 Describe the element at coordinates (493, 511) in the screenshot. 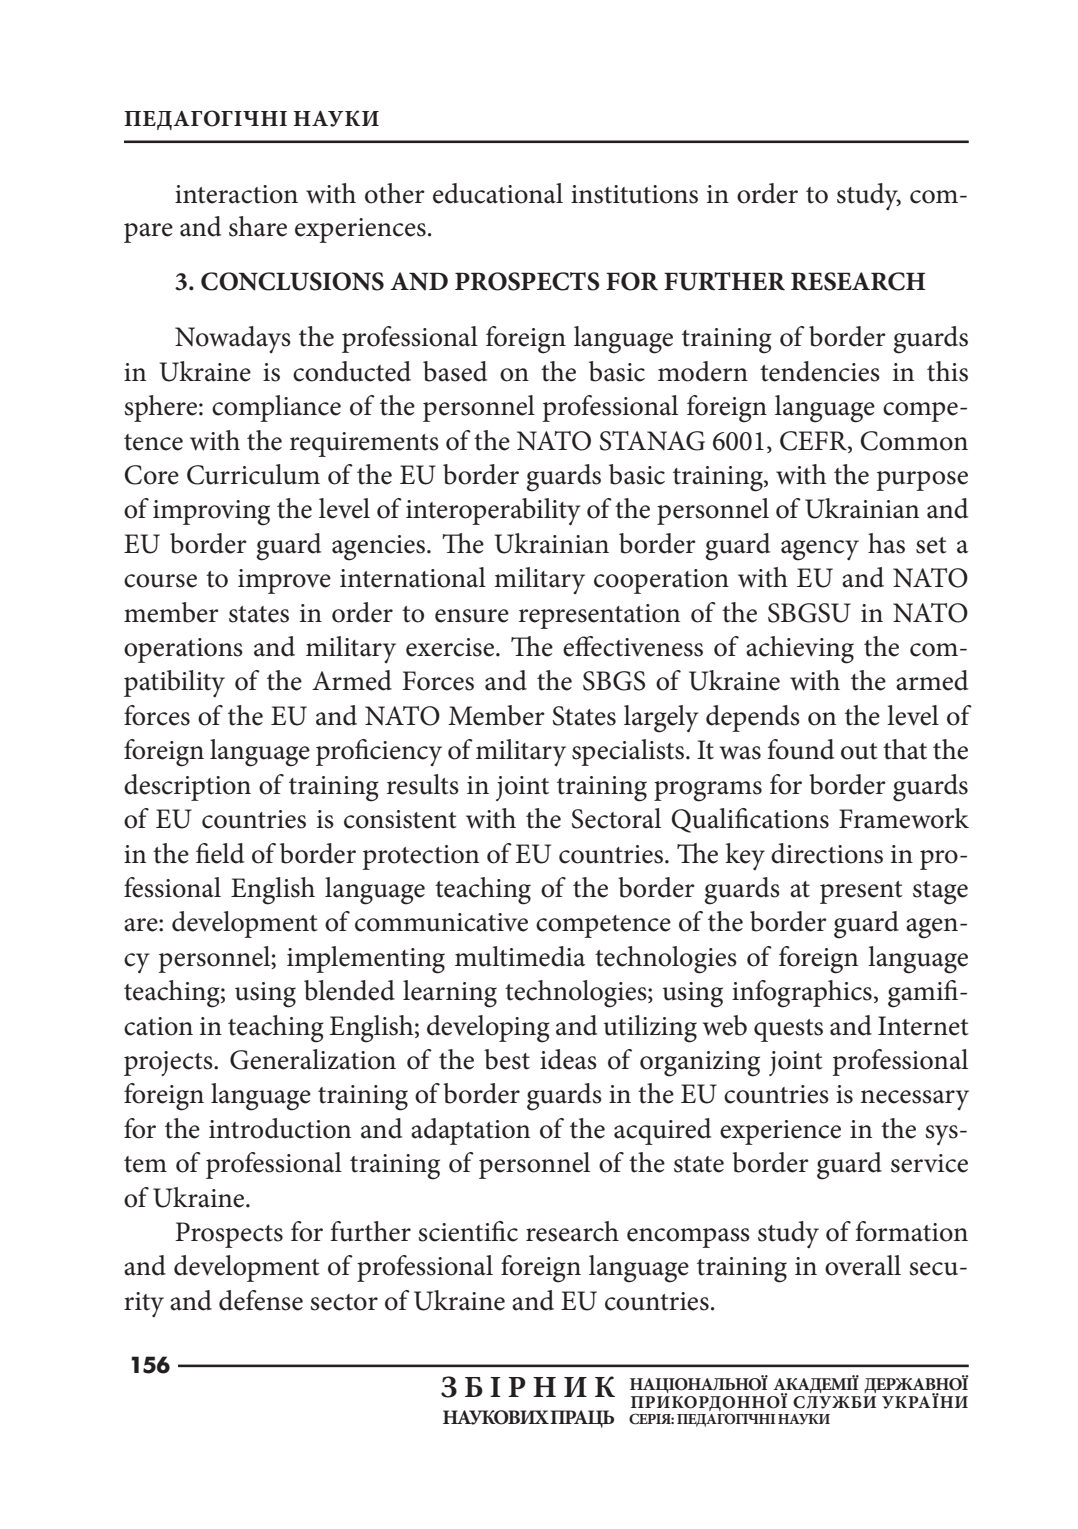

I see `interoperability` at that location.
